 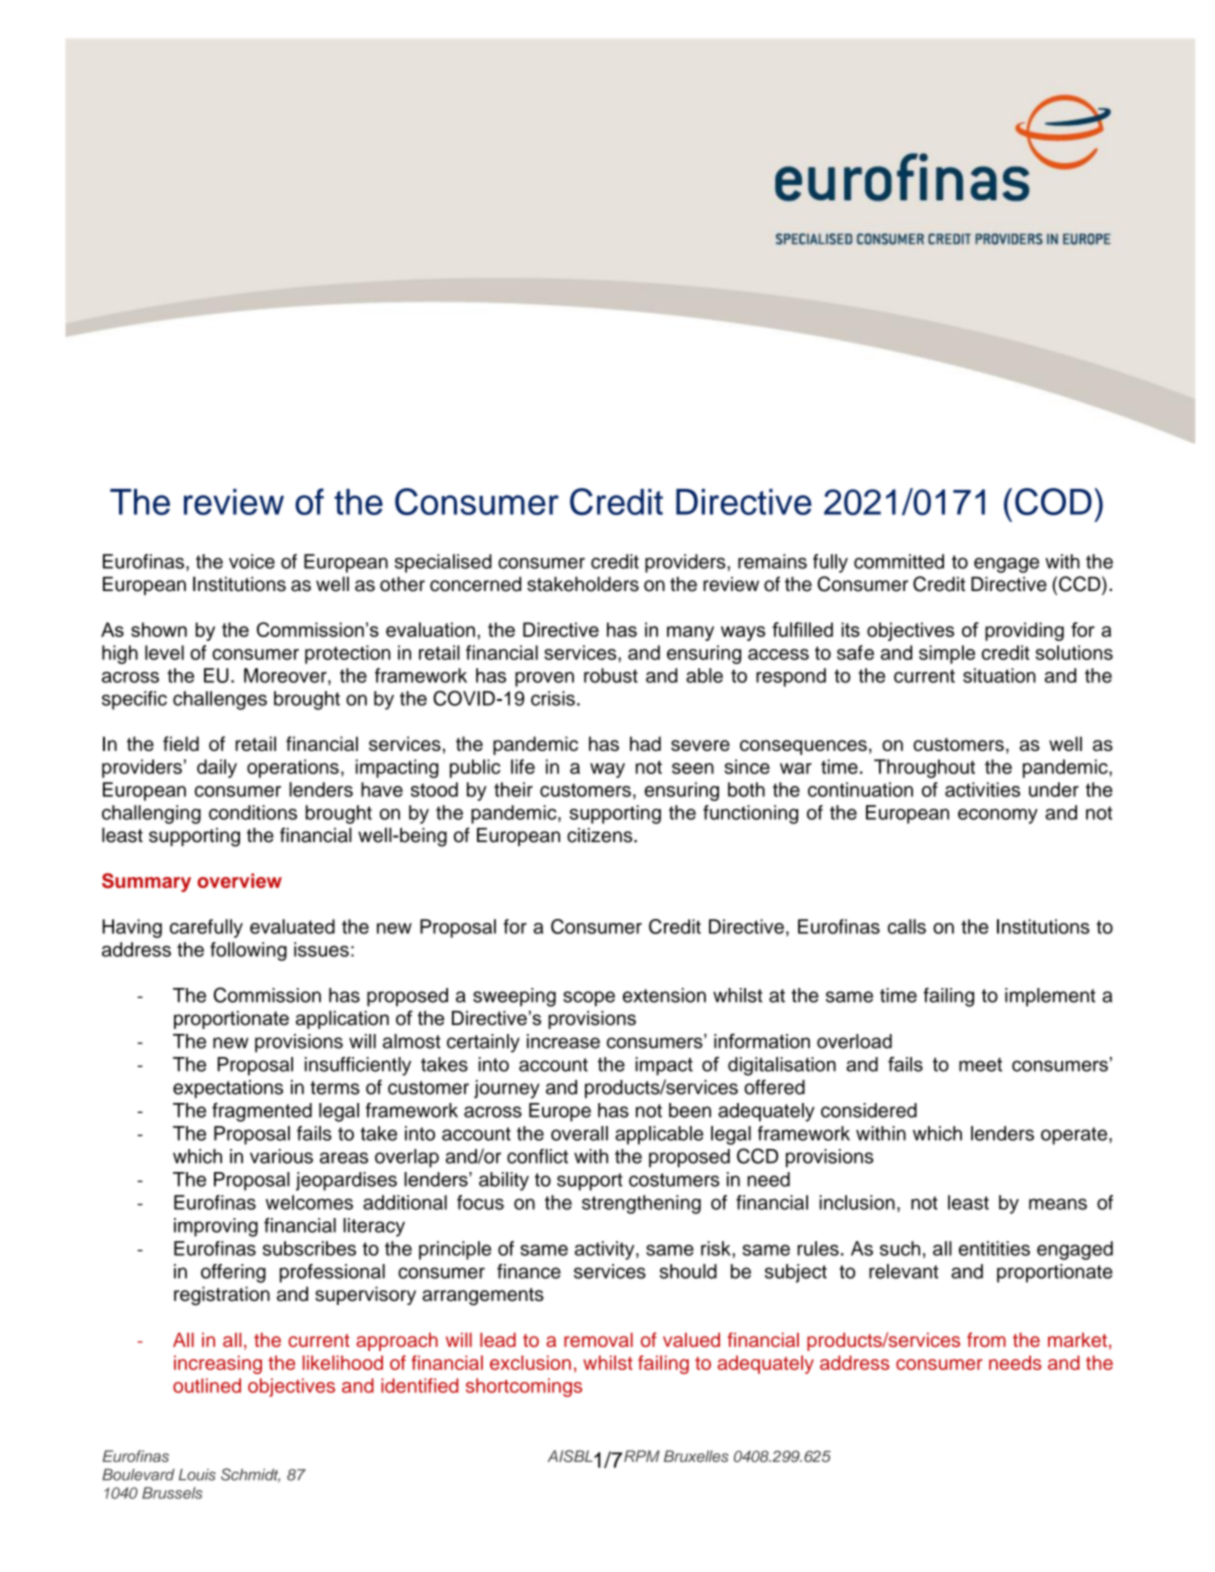 I want to click on concerned, so click(x=475, y=584).
